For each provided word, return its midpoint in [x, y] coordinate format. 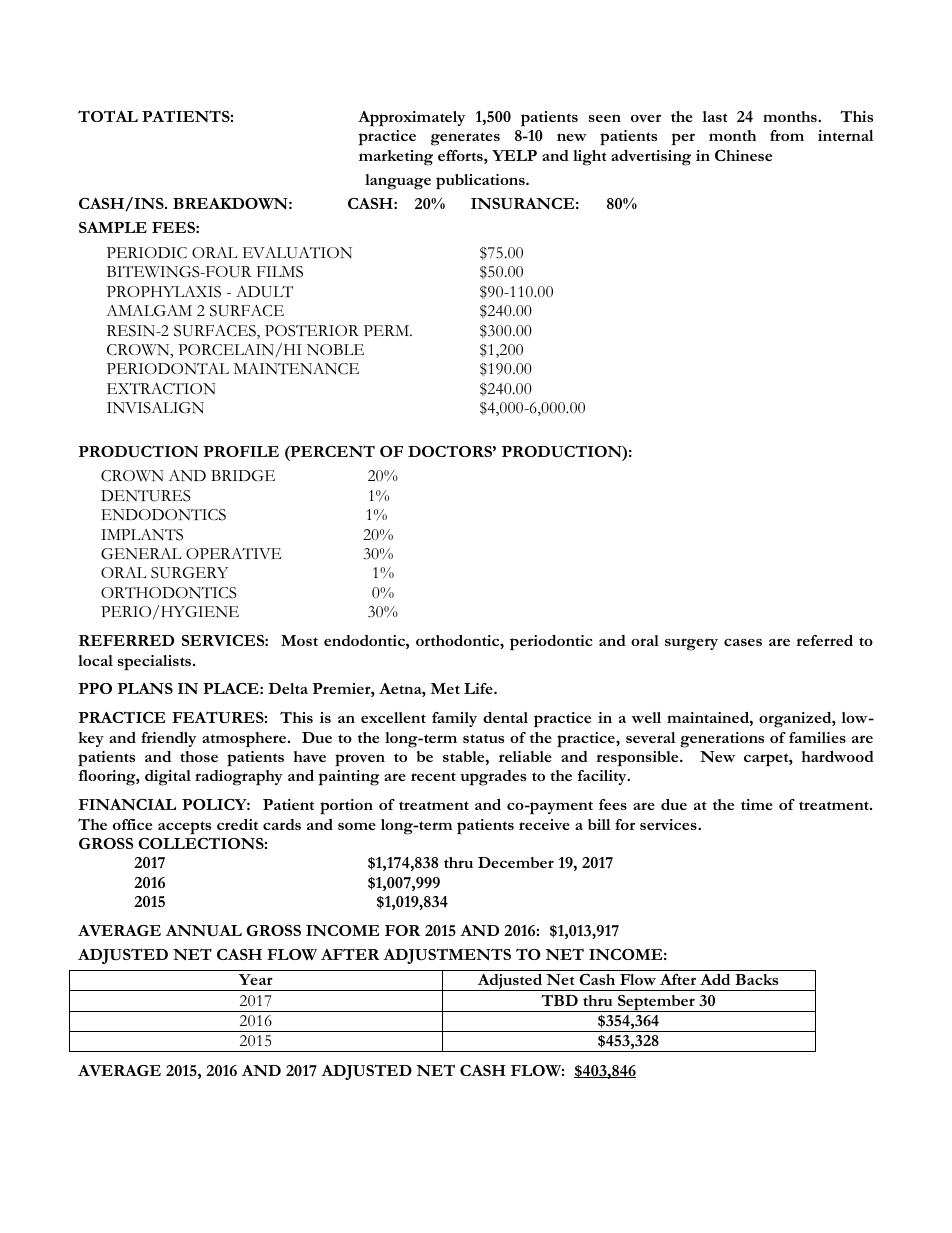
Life [479, 688]
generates [465, 139]
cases [743, 642]
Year [256, 979]
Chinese [743, 155]
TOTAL [108, 116]
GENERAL [141, 553]
